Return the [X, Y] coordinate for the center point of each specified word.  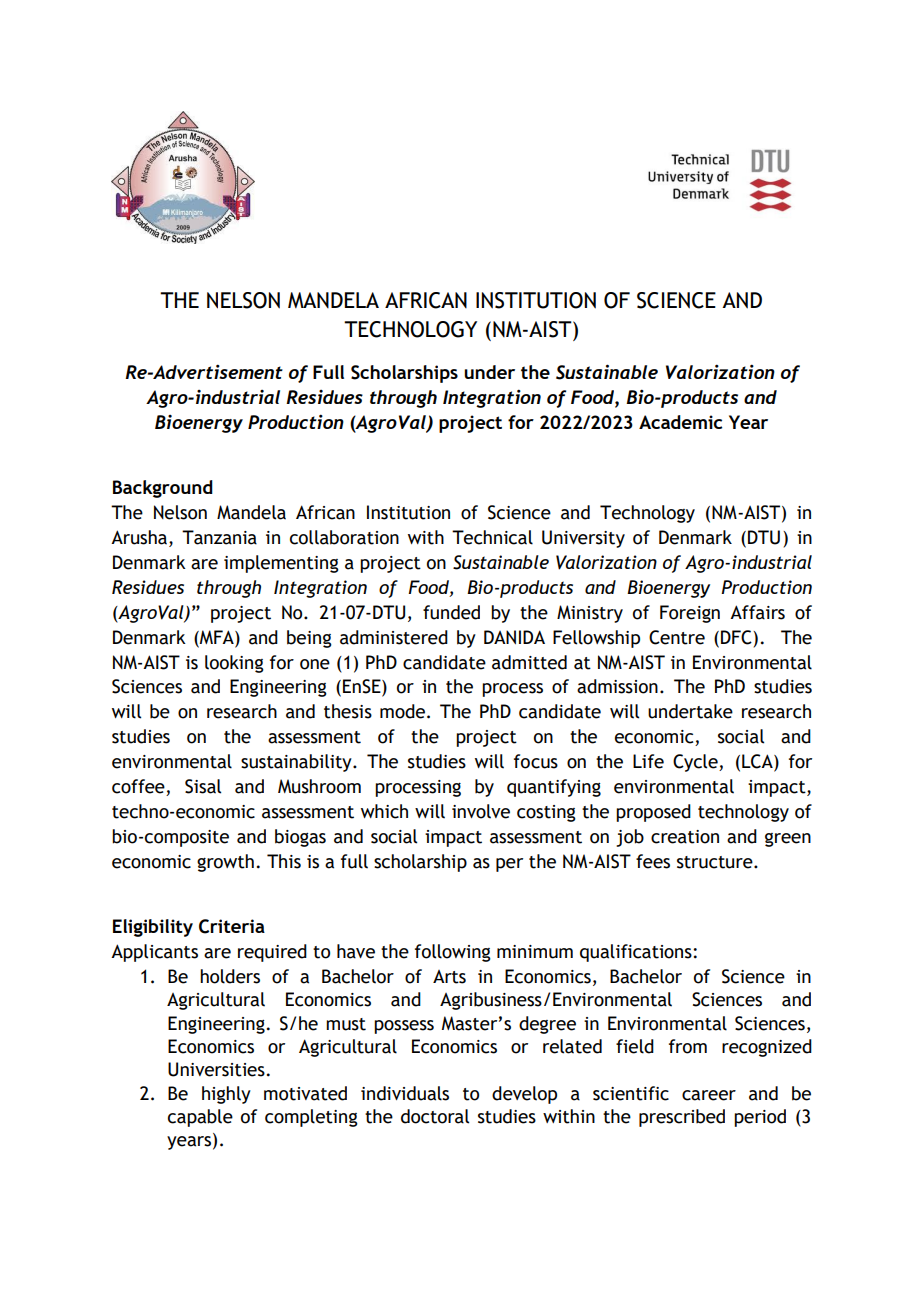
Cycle [696, 763]
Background [163, 489]
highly [226, 1095]
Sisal [203, 786]
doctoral [435, 1116]
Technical [492, 537]
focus [536, 761]
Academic [680, 422]
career [709, 1095]
